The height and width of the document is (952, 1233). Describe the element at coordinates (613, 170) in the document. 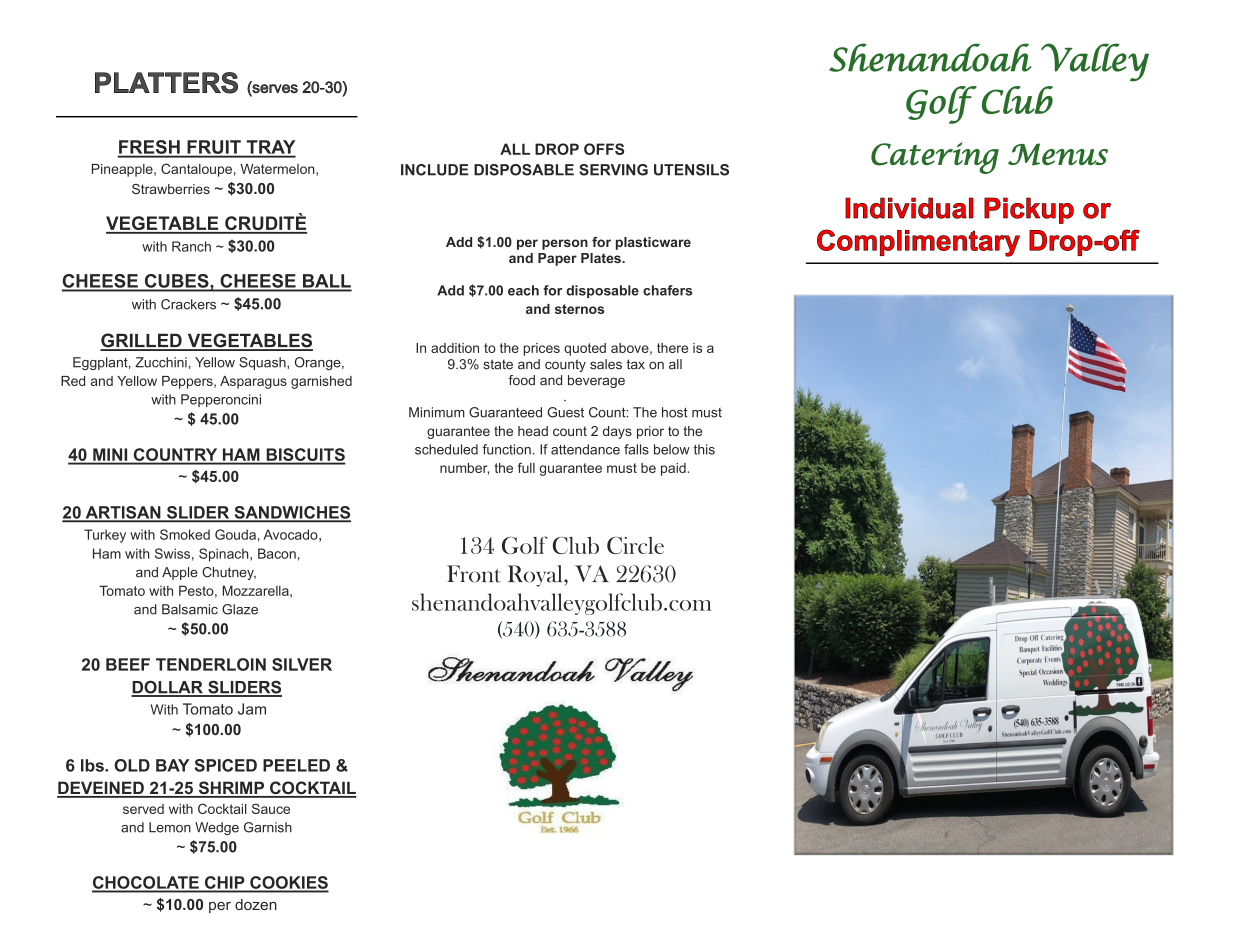

I see `SERVING` at that location.
